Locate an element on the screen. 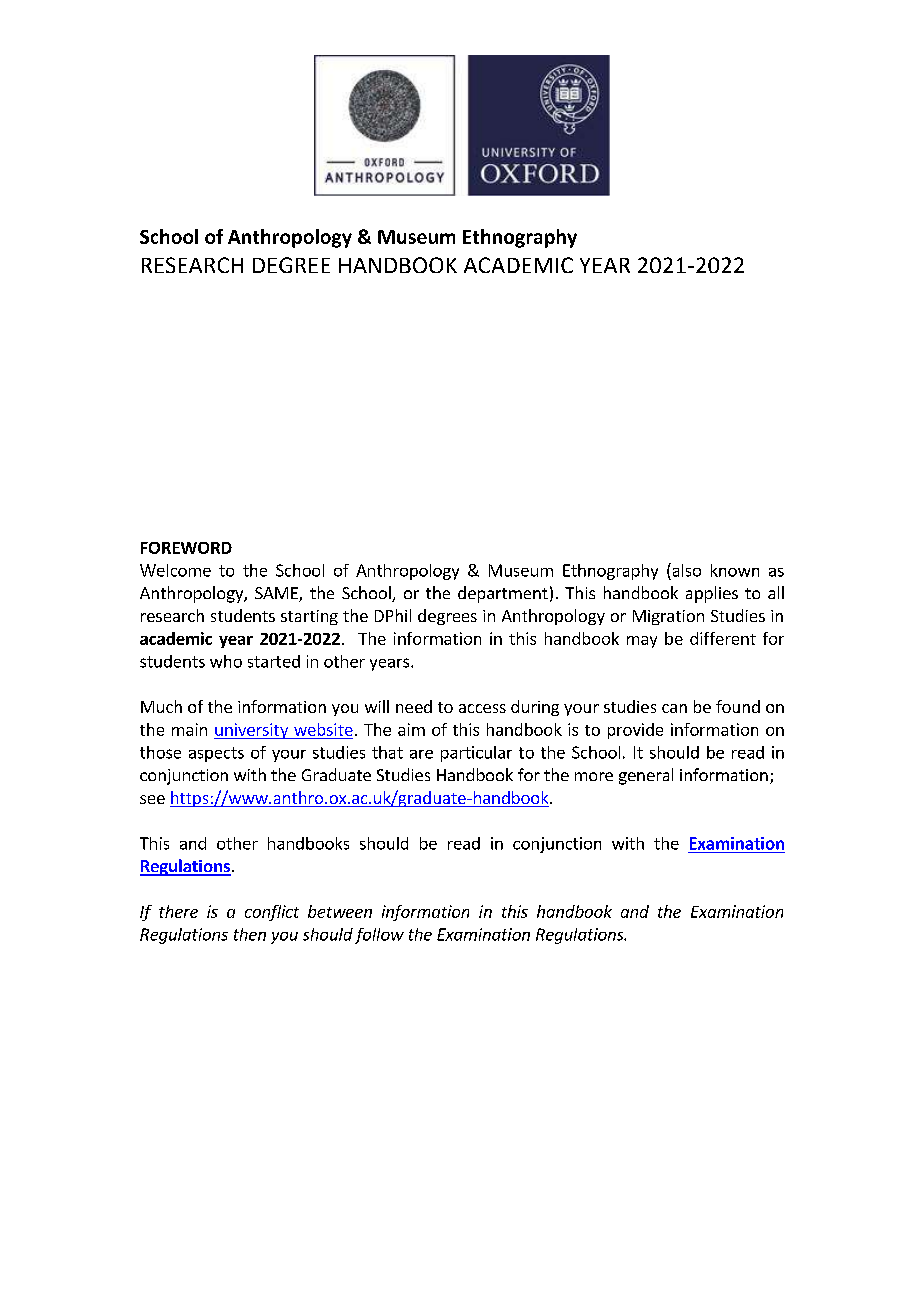  FOREWORD is located at coordinates (186, 548).
